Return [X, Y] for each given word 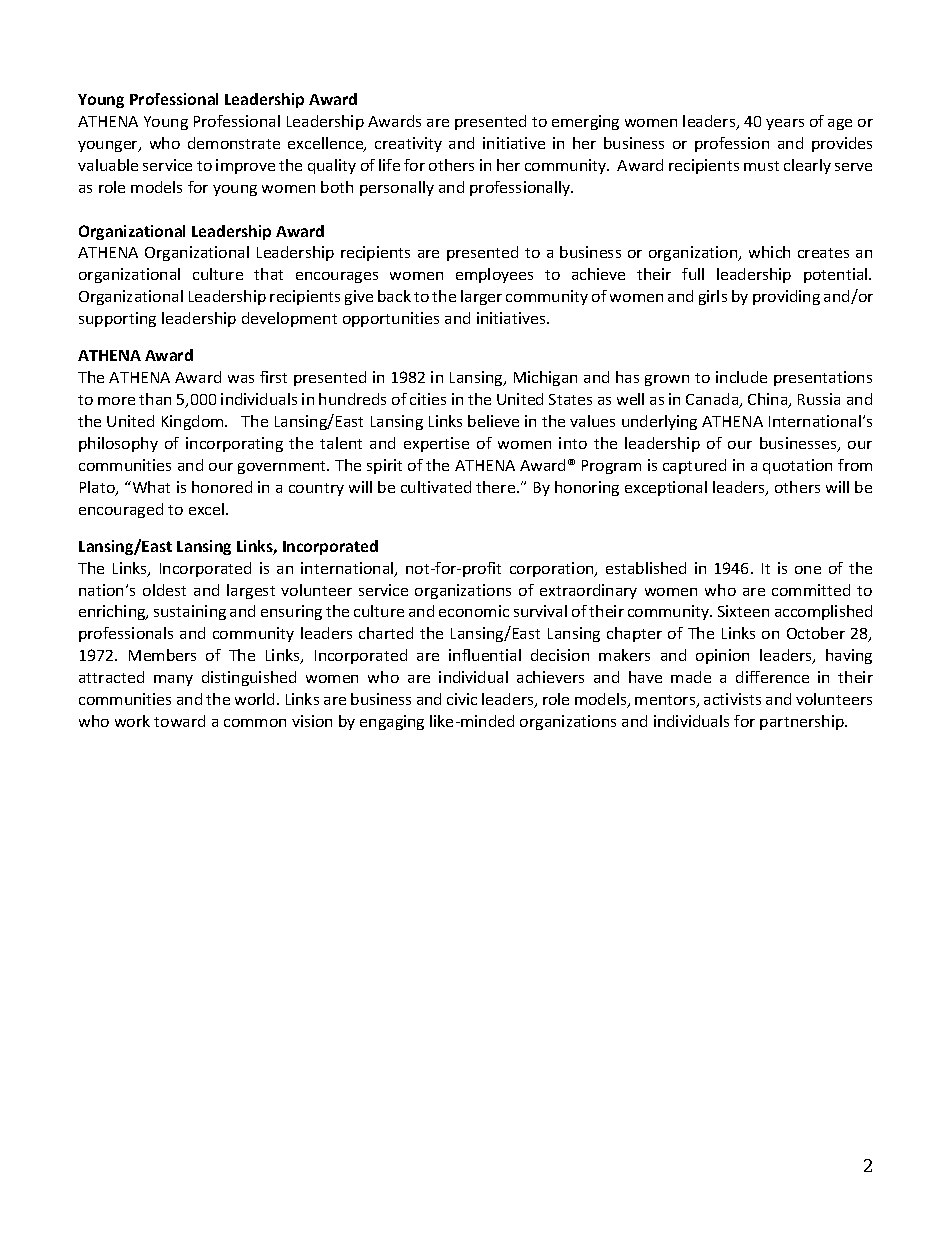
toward [179, 721]
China [769, 400]
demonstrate [234, 143]
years [785, 124]
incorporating [234, 444]
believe [493, 421]
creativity [408, 144]
